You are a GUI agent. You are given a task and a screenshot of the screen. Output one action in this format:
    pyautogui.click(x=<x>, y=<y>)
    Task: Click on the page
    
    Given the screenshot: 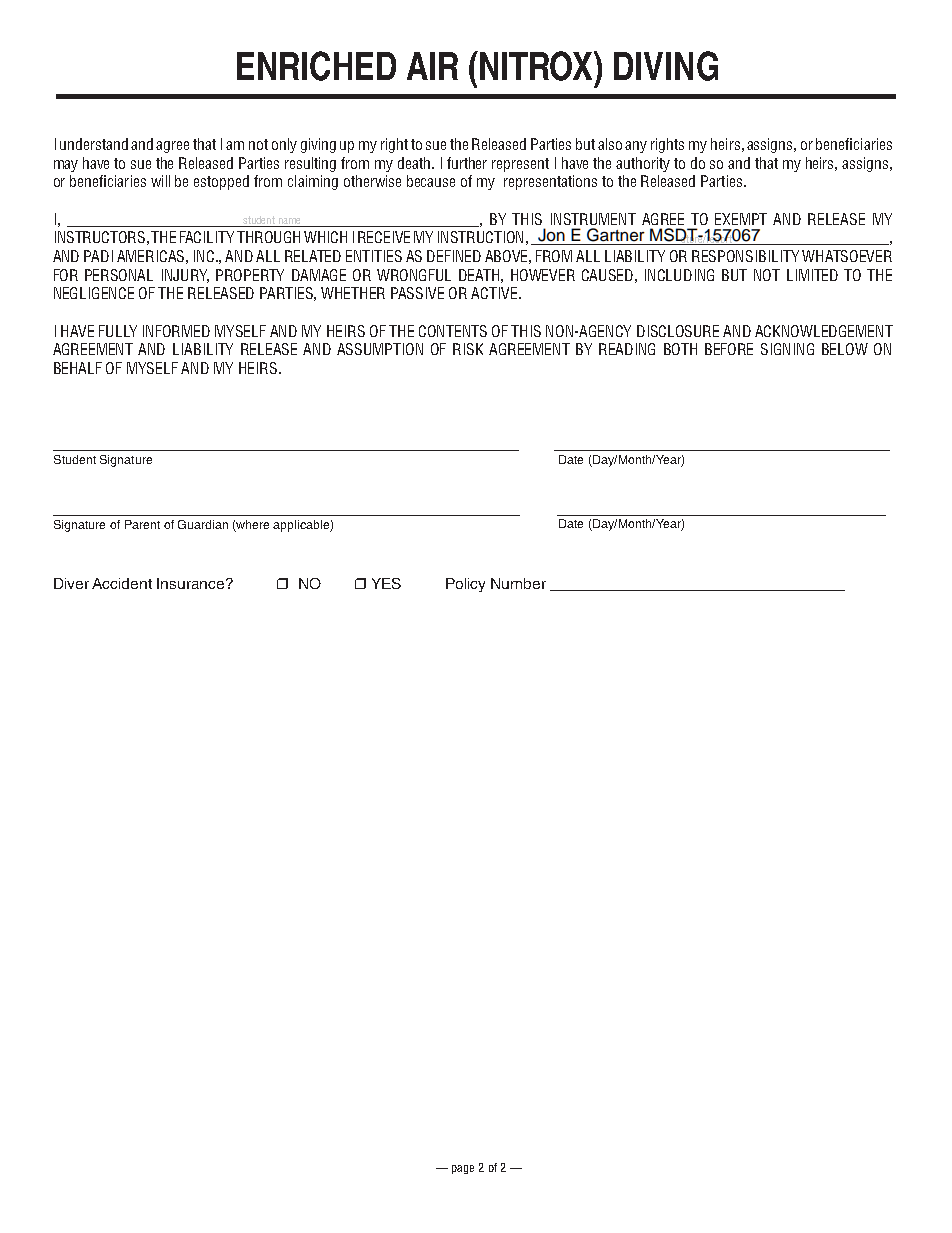 What is the action you would take?
    pyautogui.click(x=463, y=1169)
